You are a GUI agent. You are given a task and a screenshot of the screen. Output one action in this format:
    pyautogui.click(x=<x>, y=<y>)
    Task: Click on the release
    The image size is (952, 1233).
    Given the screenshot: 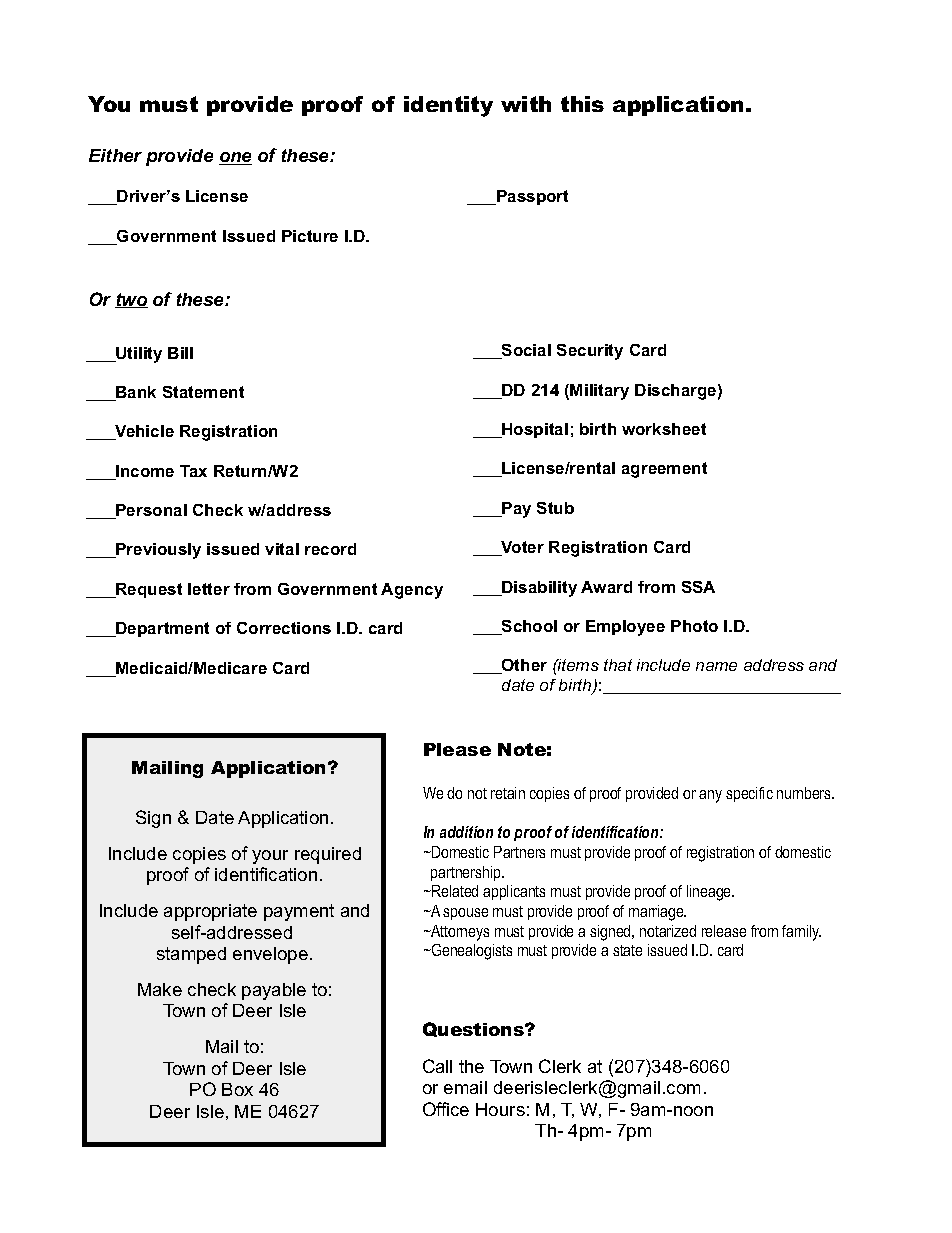 What is the action you would take?
    pyautogui.click(x=724, y=931)
